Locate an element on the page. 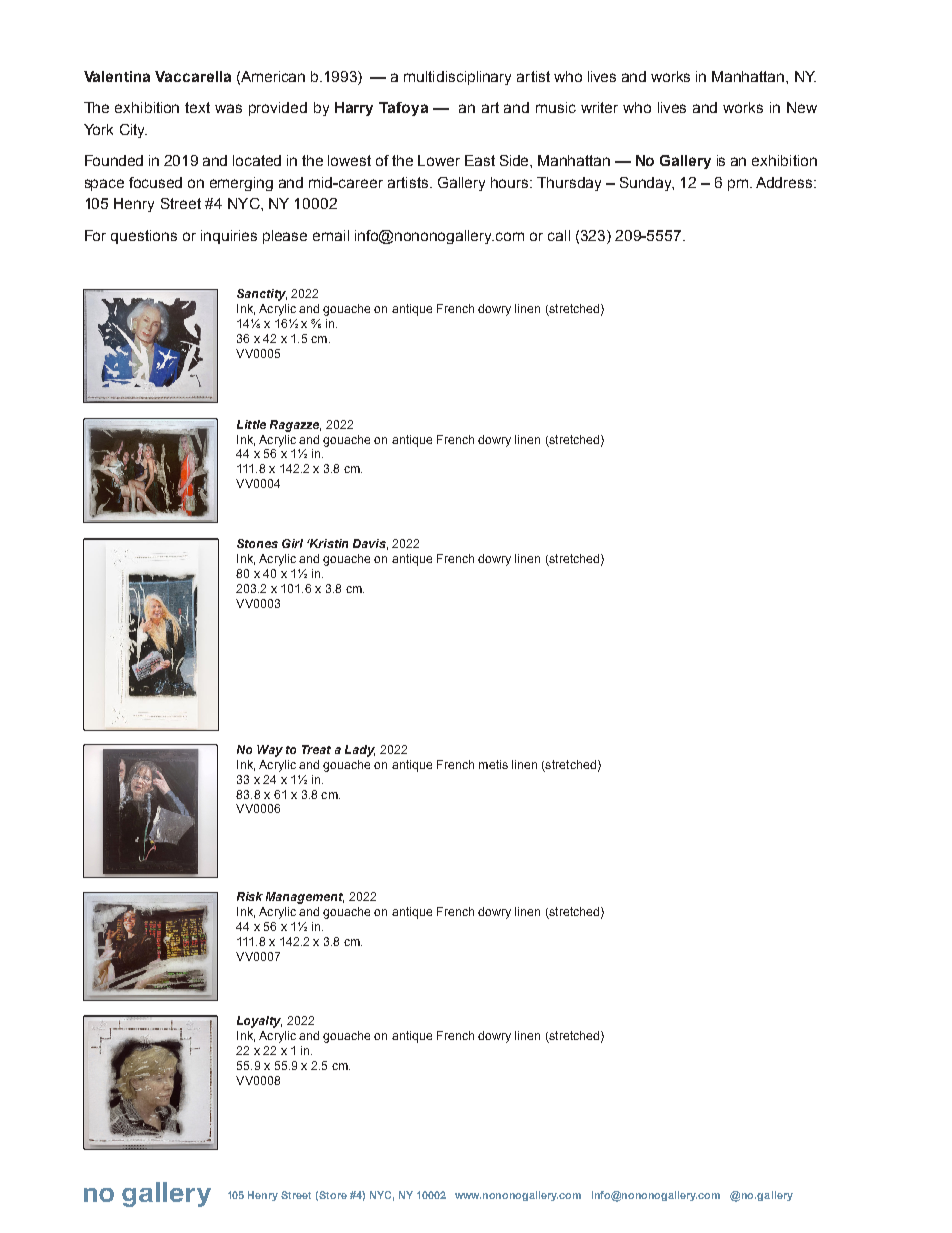 The height and width of the image is (1233, 952). Loyalty is located at coordinates (259, 1022).
